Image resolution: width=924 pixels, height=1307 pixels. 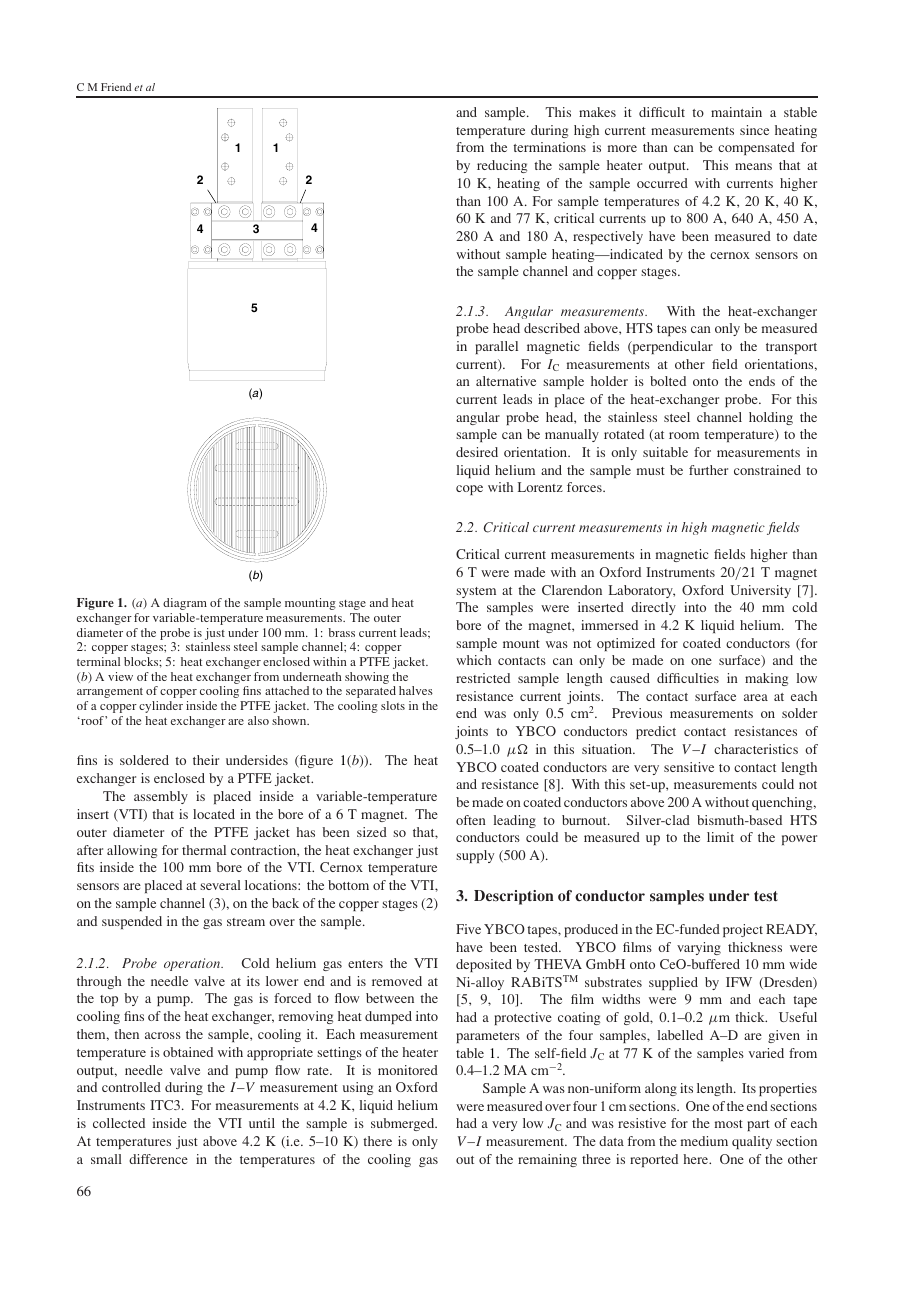 What do you see at coordinates (736, 112) in the page?
I see `maintain` at bounding box center [736, 112].
